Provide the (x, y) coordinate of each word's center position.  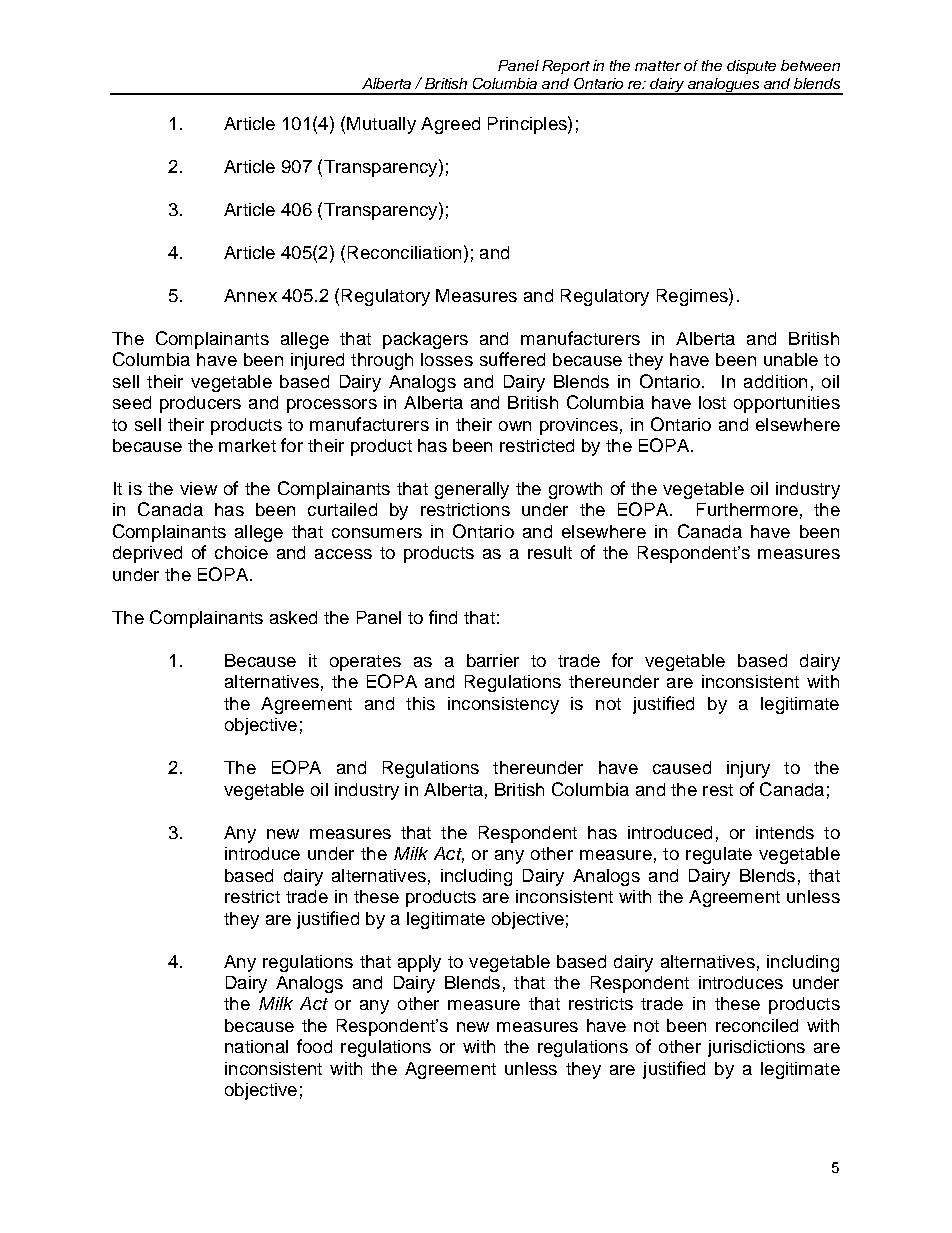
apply (419, 963)
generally (472, 490)
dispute (751, 67)
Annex (250, 295)
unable (791, 359)
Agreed (450, 125)
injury (748, 769)
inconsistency (503, 705)
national (256, 1046)
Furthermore (747, 509)
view (198, 488)
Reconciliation (404, 252)
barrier (493, 660)
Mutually (381, 125)
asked (293, 617)
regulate (719, 855)
